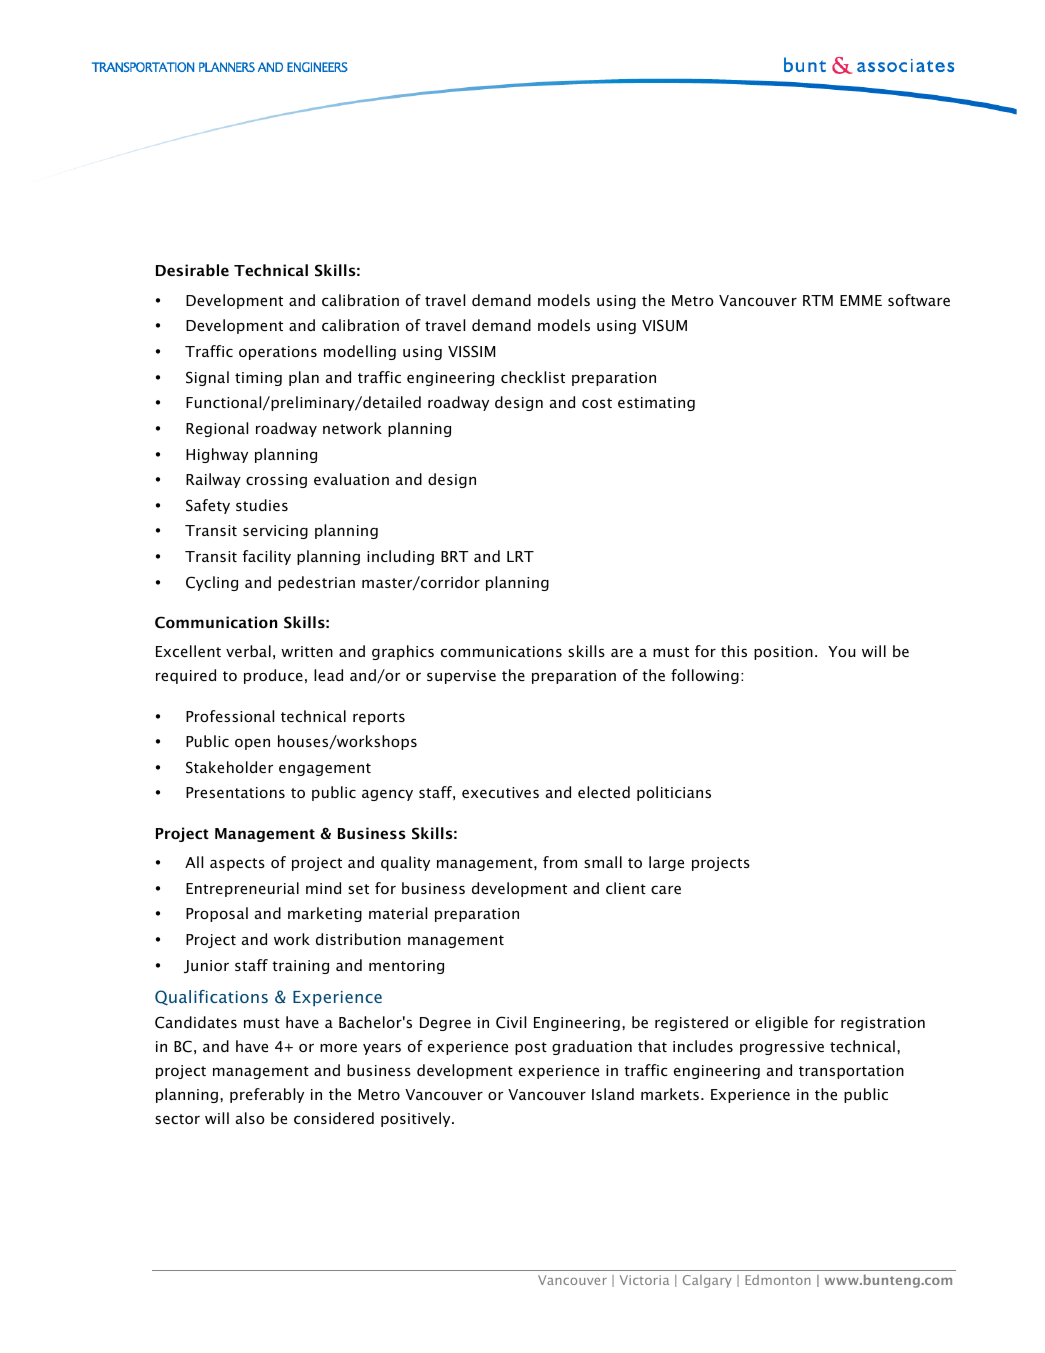  What do you see at coordinates (278, 353) in the document?
I see `operations` at bounding box center [278, 353].
